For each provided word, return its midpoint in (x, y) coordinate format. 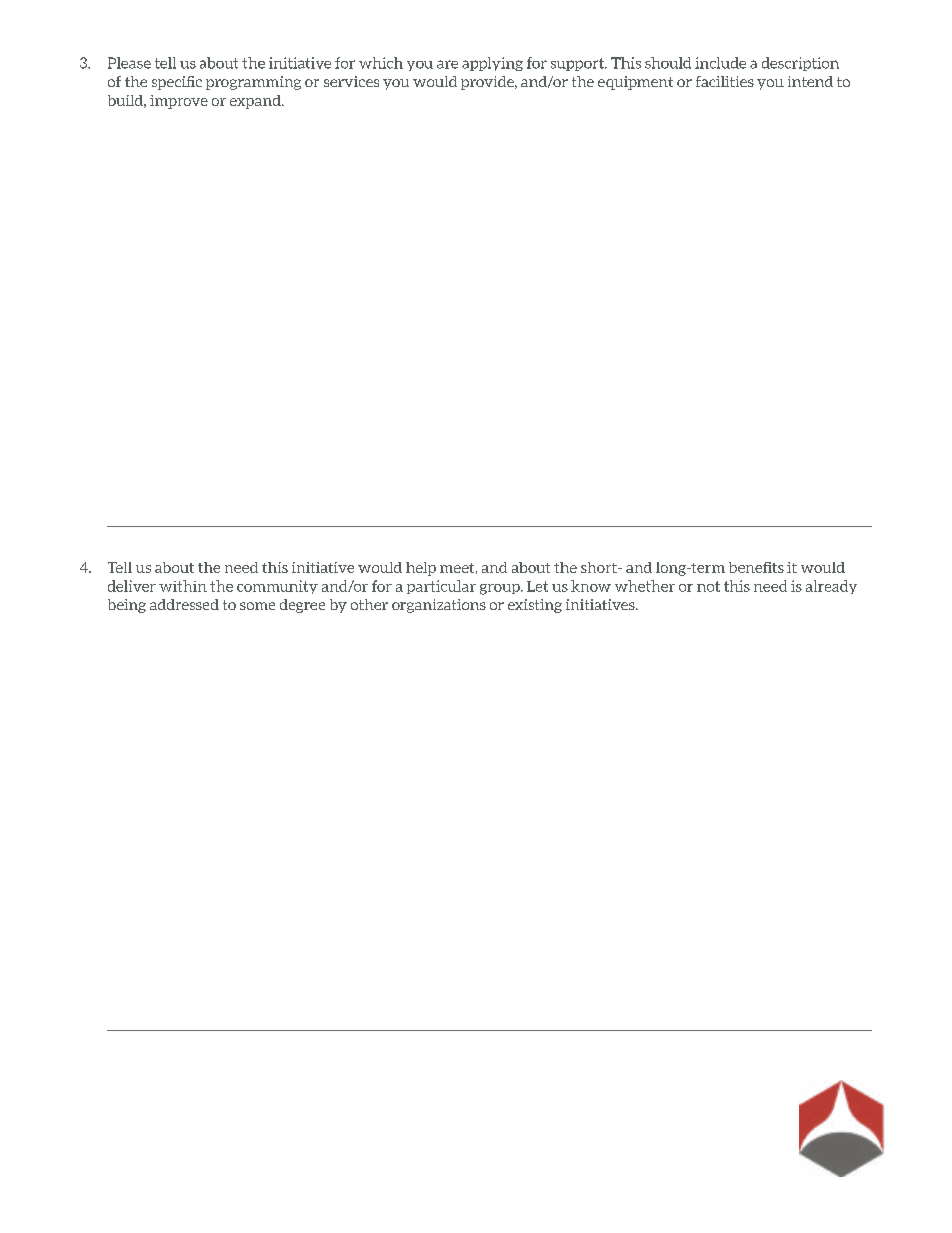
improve (179, 102)
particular (441, 587)
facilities (725, 81)
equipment (635, 83)
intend (810, 81)
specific (177, 83)
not (708, 586)
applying (492, 64)
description (800, 64)
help (421, 569)
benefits (756, 567)
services (351, 81)
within (183, 586)
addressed (184, 604)
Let (537, 586)
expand (256, 102)
